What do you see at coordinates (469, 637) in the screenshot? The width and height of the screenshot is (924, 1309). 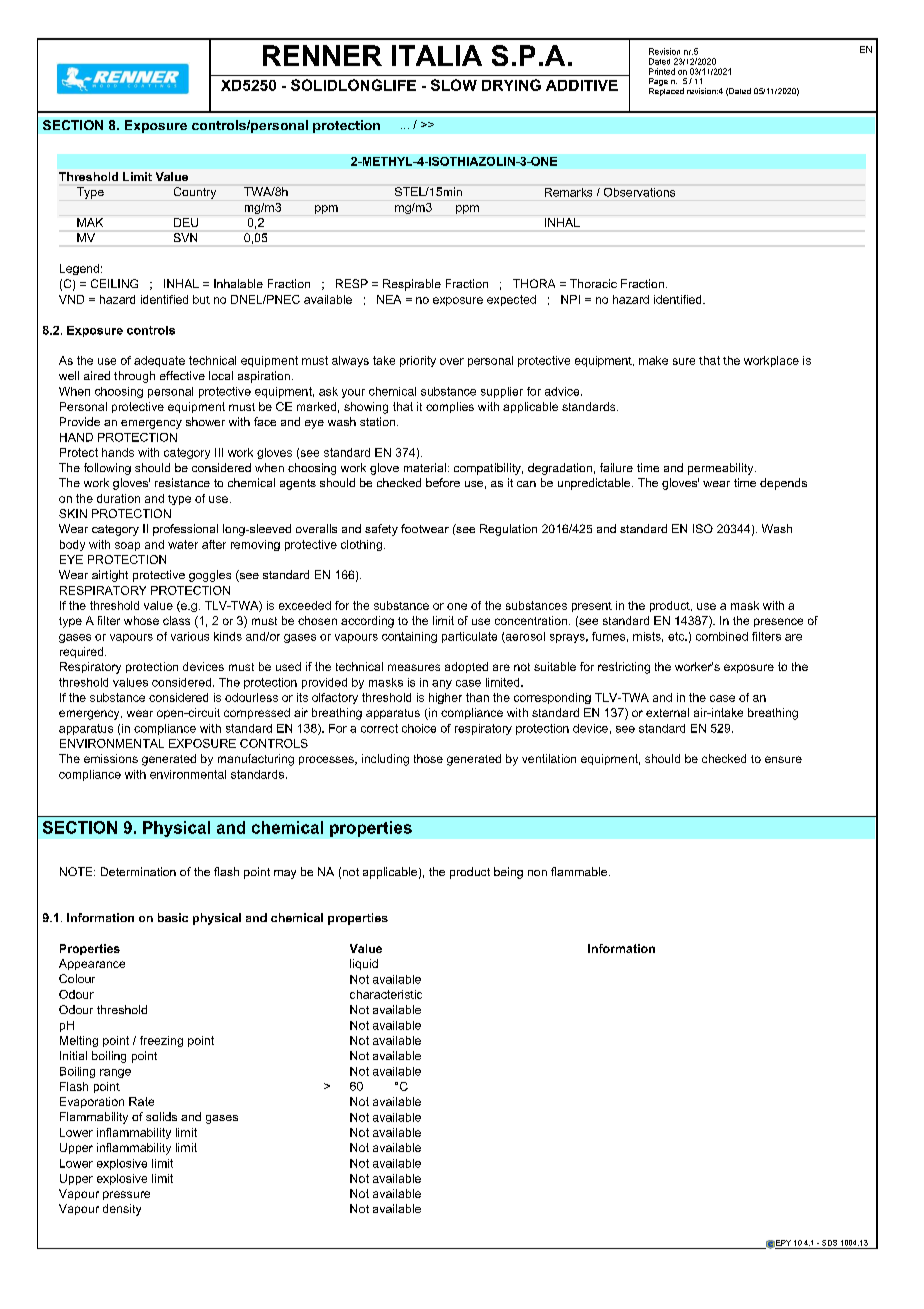 I see `particulate` at bounding box center [469, 637].
